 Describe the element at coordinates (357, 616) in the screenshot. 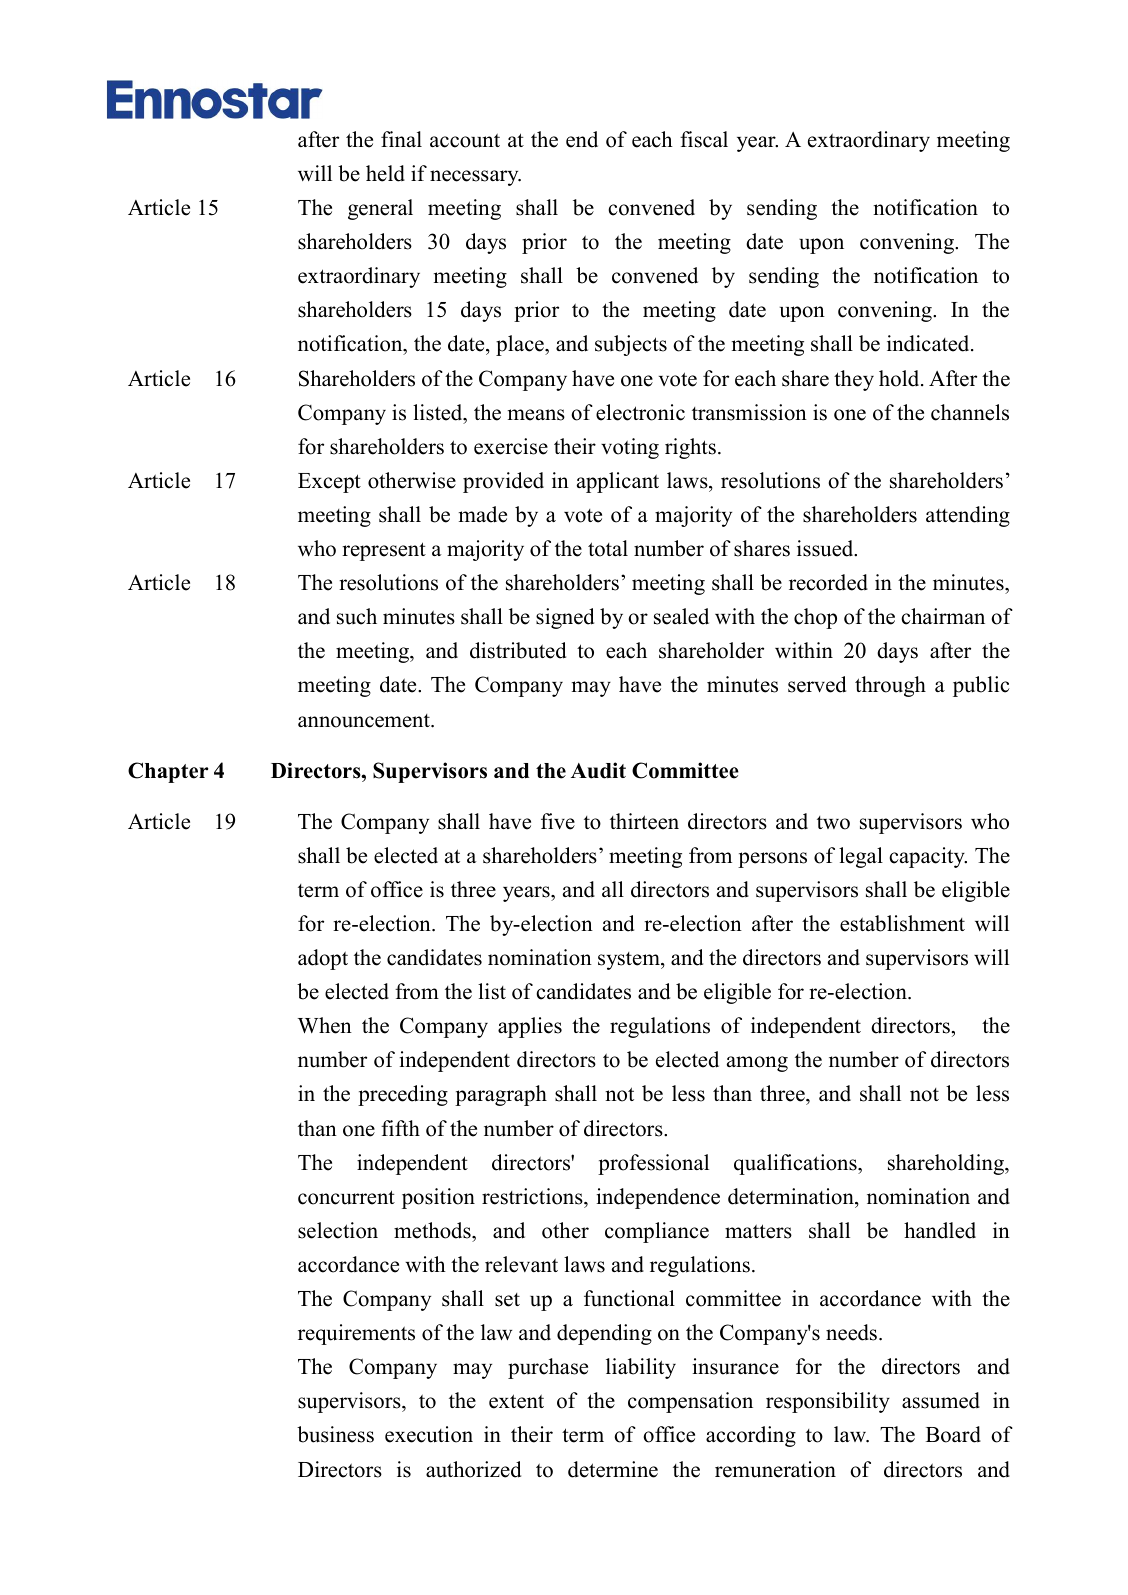

I see `such` at that location.
